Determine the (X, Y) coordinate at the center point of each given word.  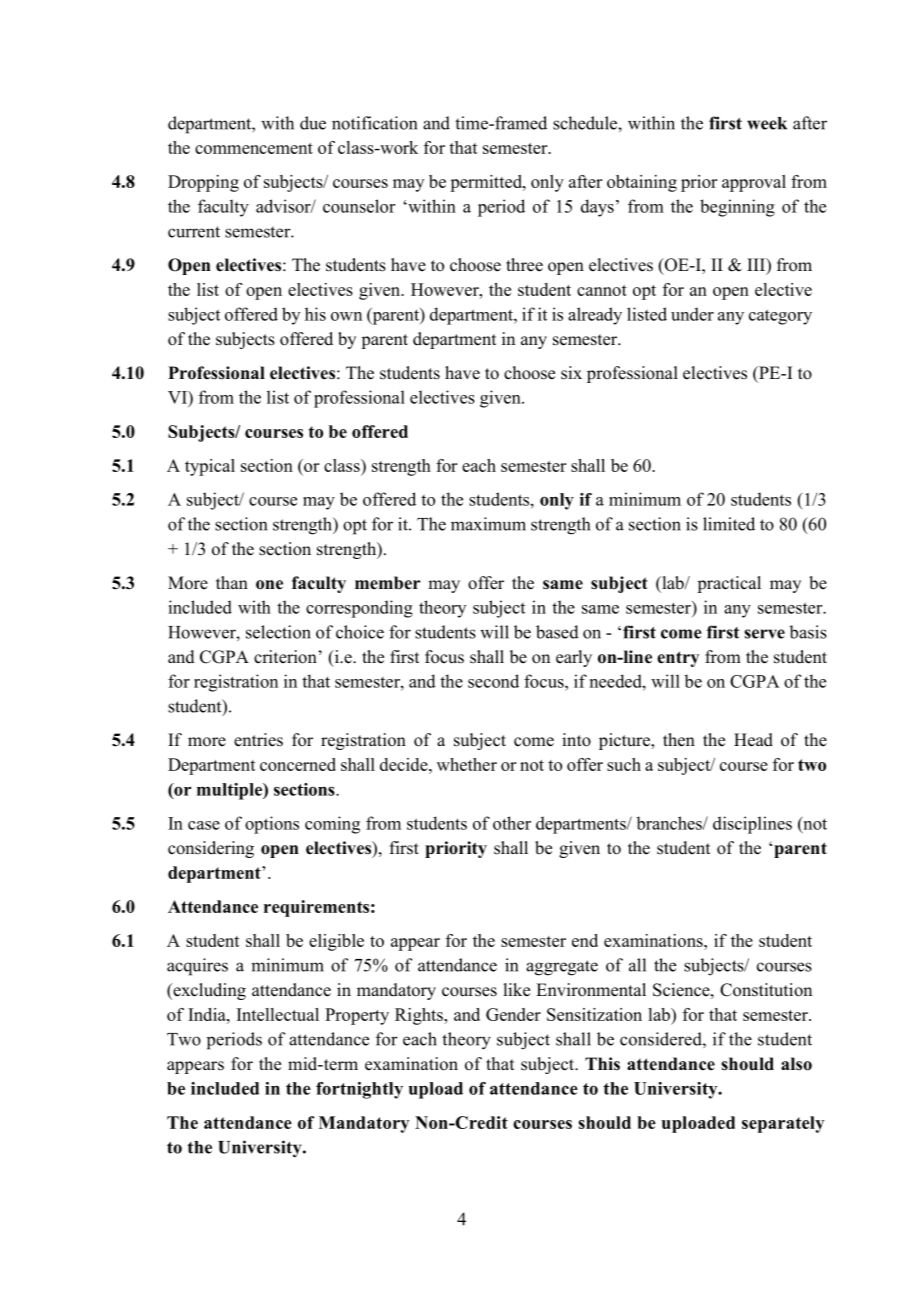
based (557, 632)
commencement (254, 148)
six (571, 373)
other (512, 823)
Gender (513, 1014)
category (780, 317)
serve (765, 634)
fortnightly (359, 1090)
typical (210, 467)
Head (753, 740)
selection (278, 632)
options (272, 825)
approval (754, 183)
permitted (487, 183)
